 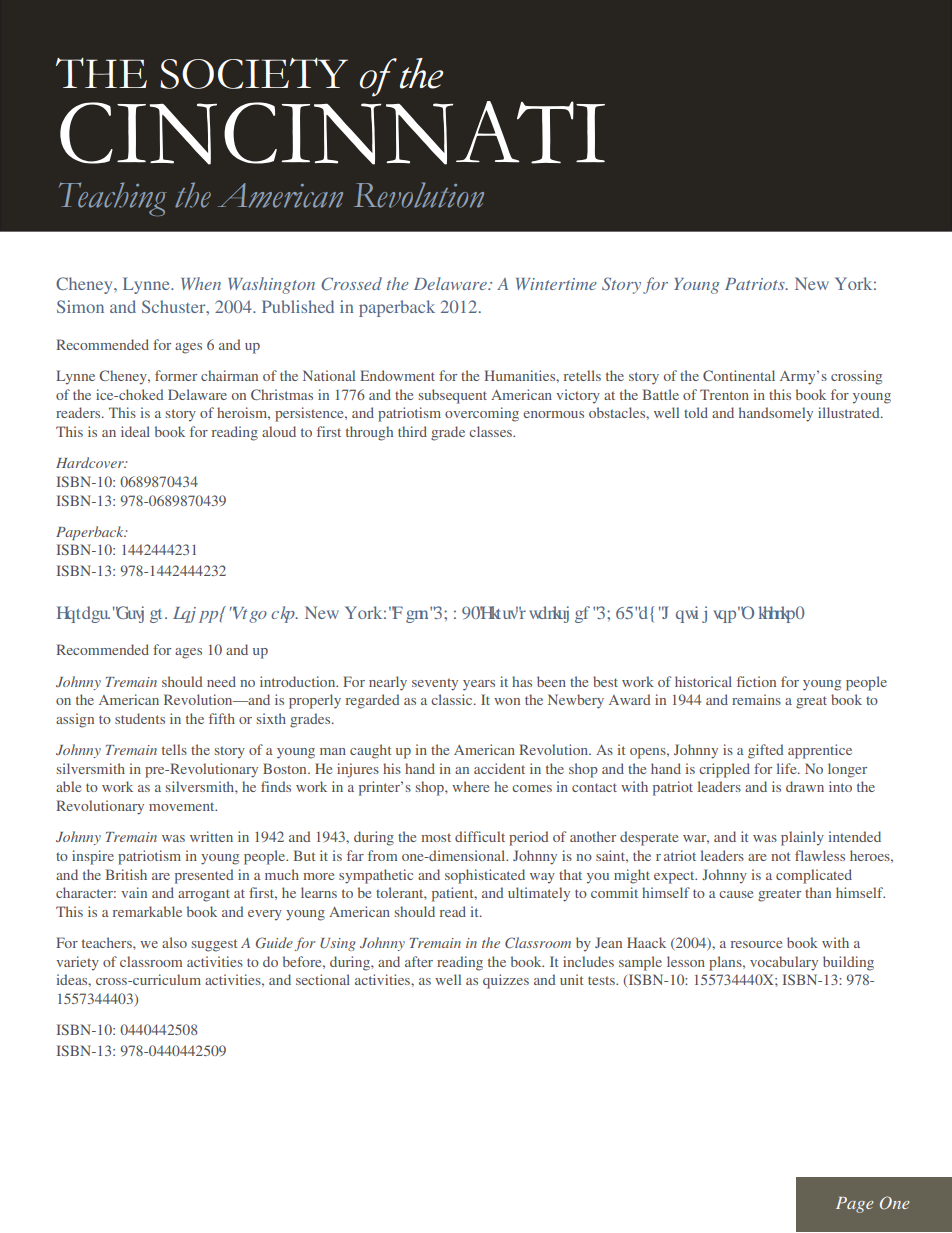 What do you see at coordinates (332, 133) in the image?
I see `CINCINNATI` at bounding box center [332, 133].
